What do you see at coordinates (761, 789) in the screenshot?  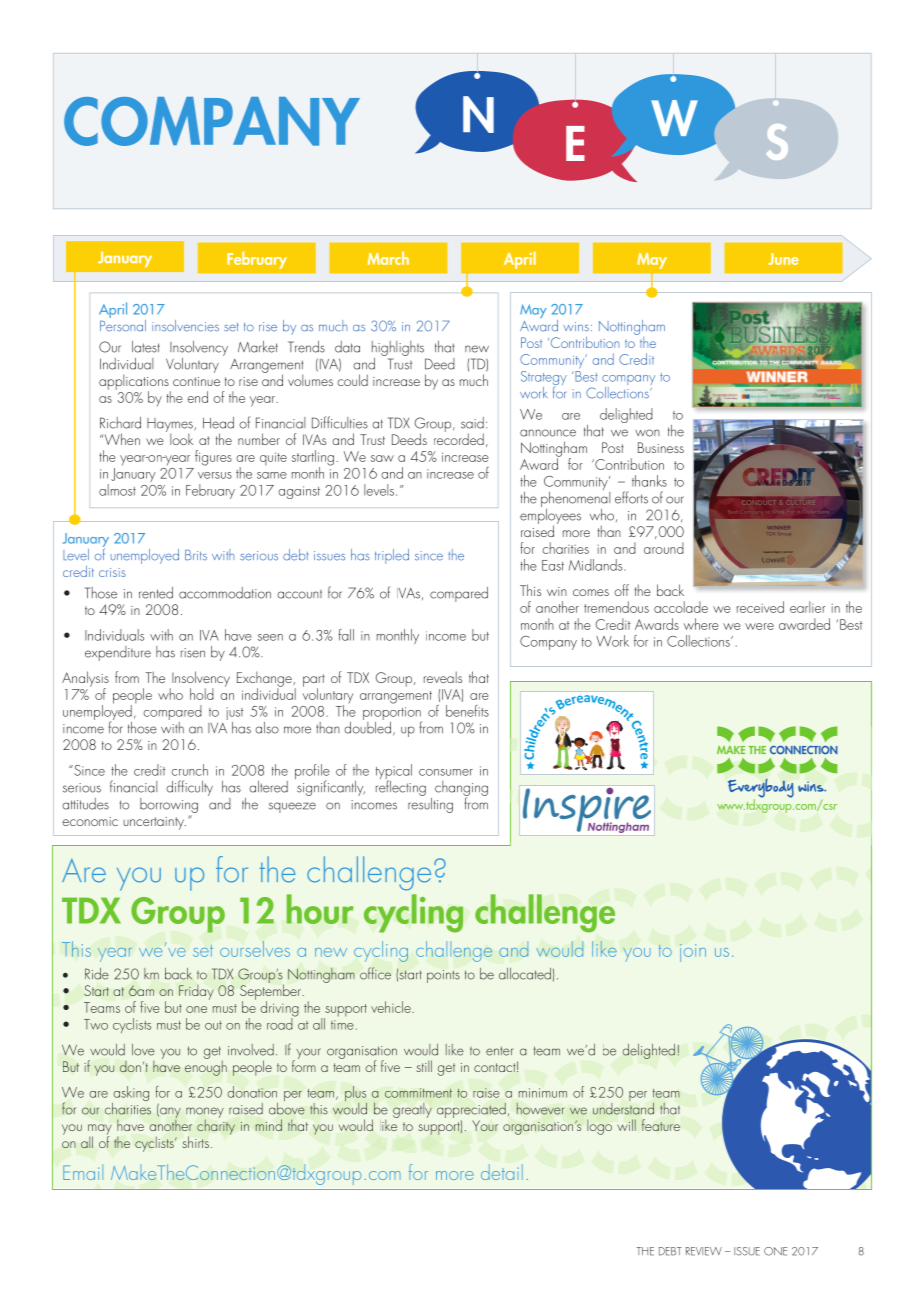 I see `Everybody` at bounding box center [761, 789].
